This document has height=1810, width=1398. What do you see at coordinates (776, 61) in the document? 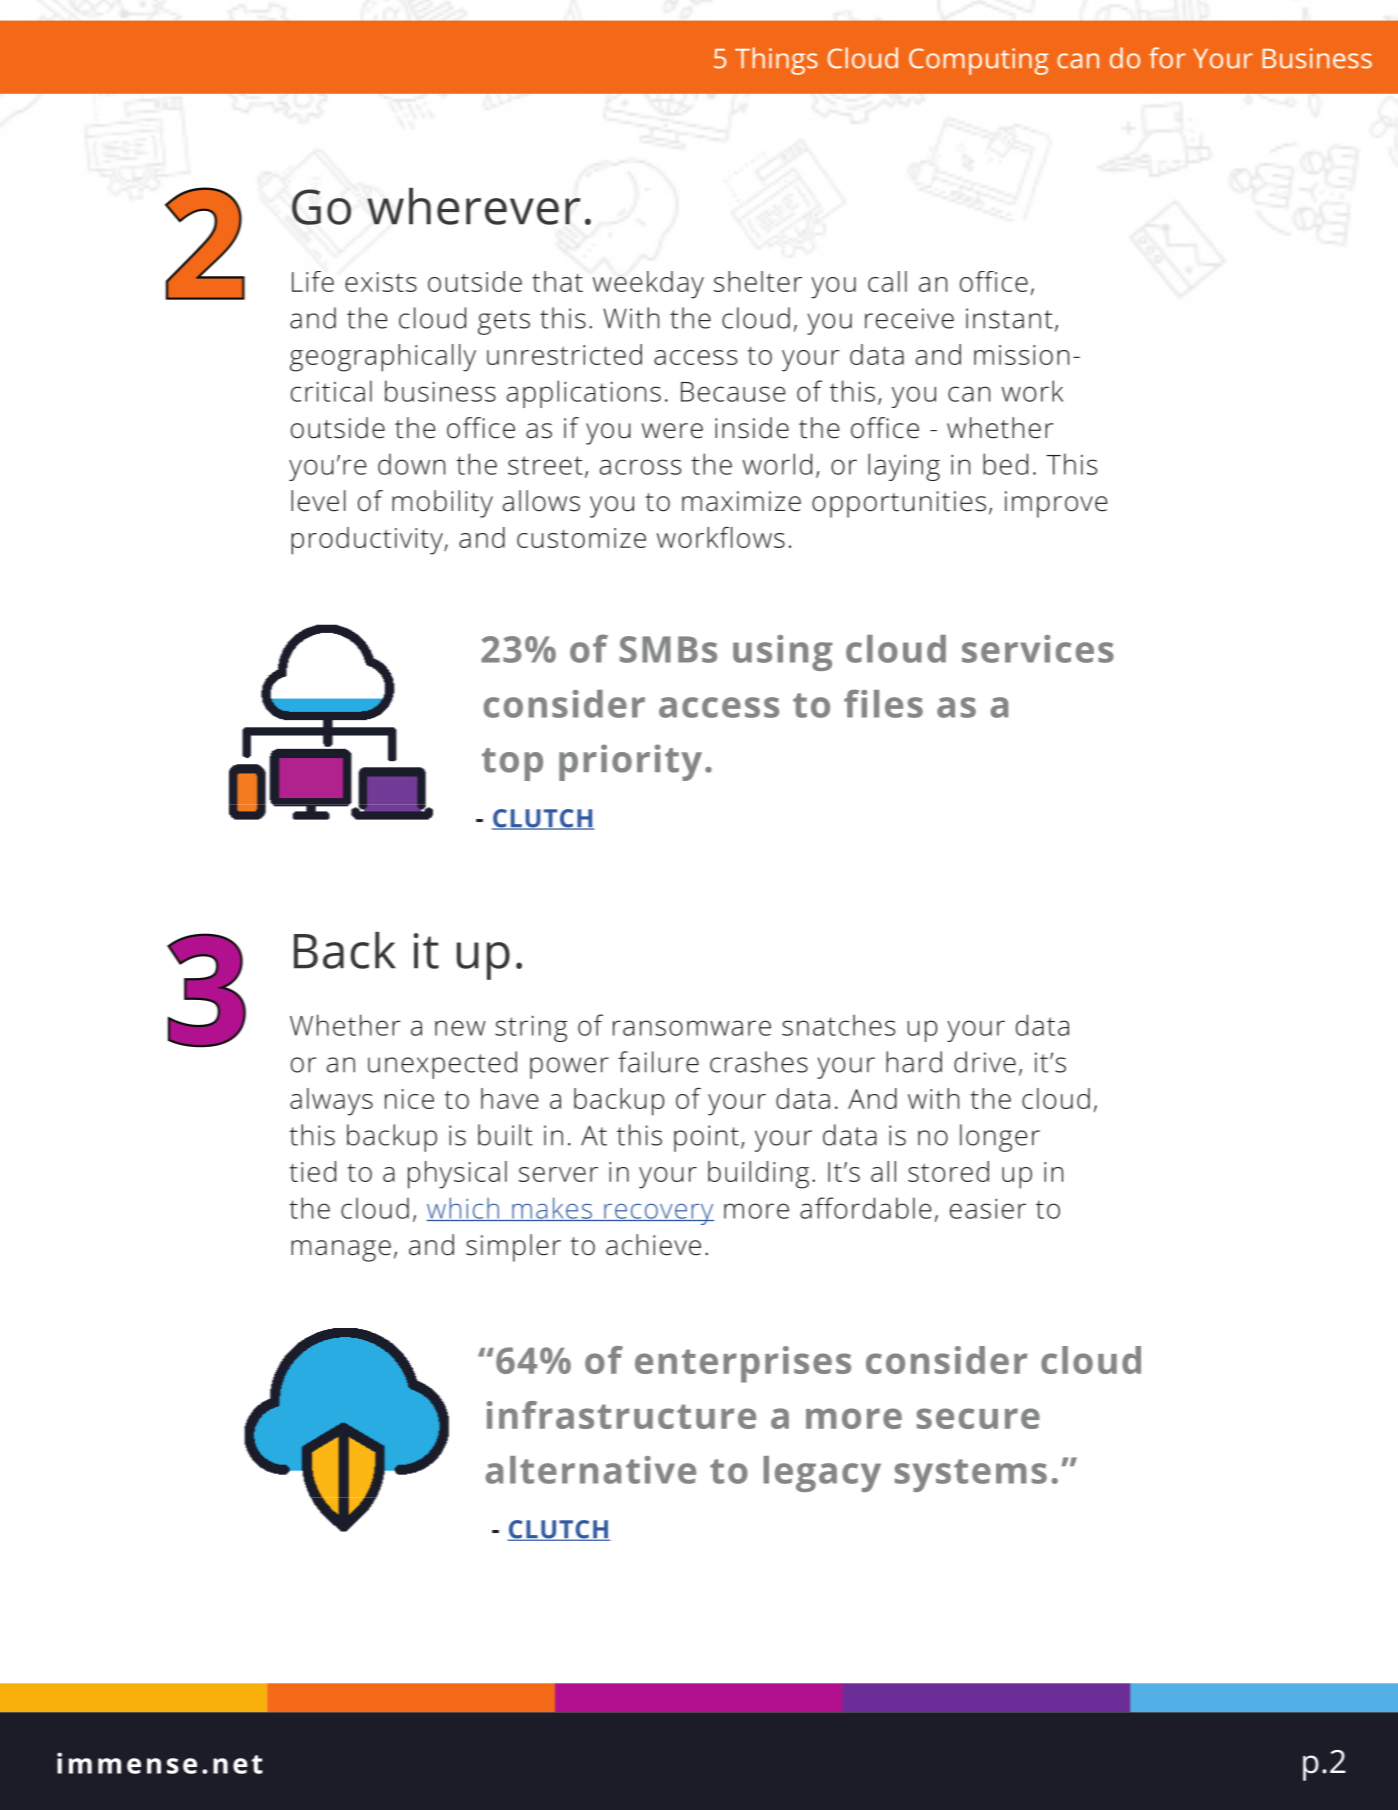
I see `Things` at bounding box center [776, 61].
